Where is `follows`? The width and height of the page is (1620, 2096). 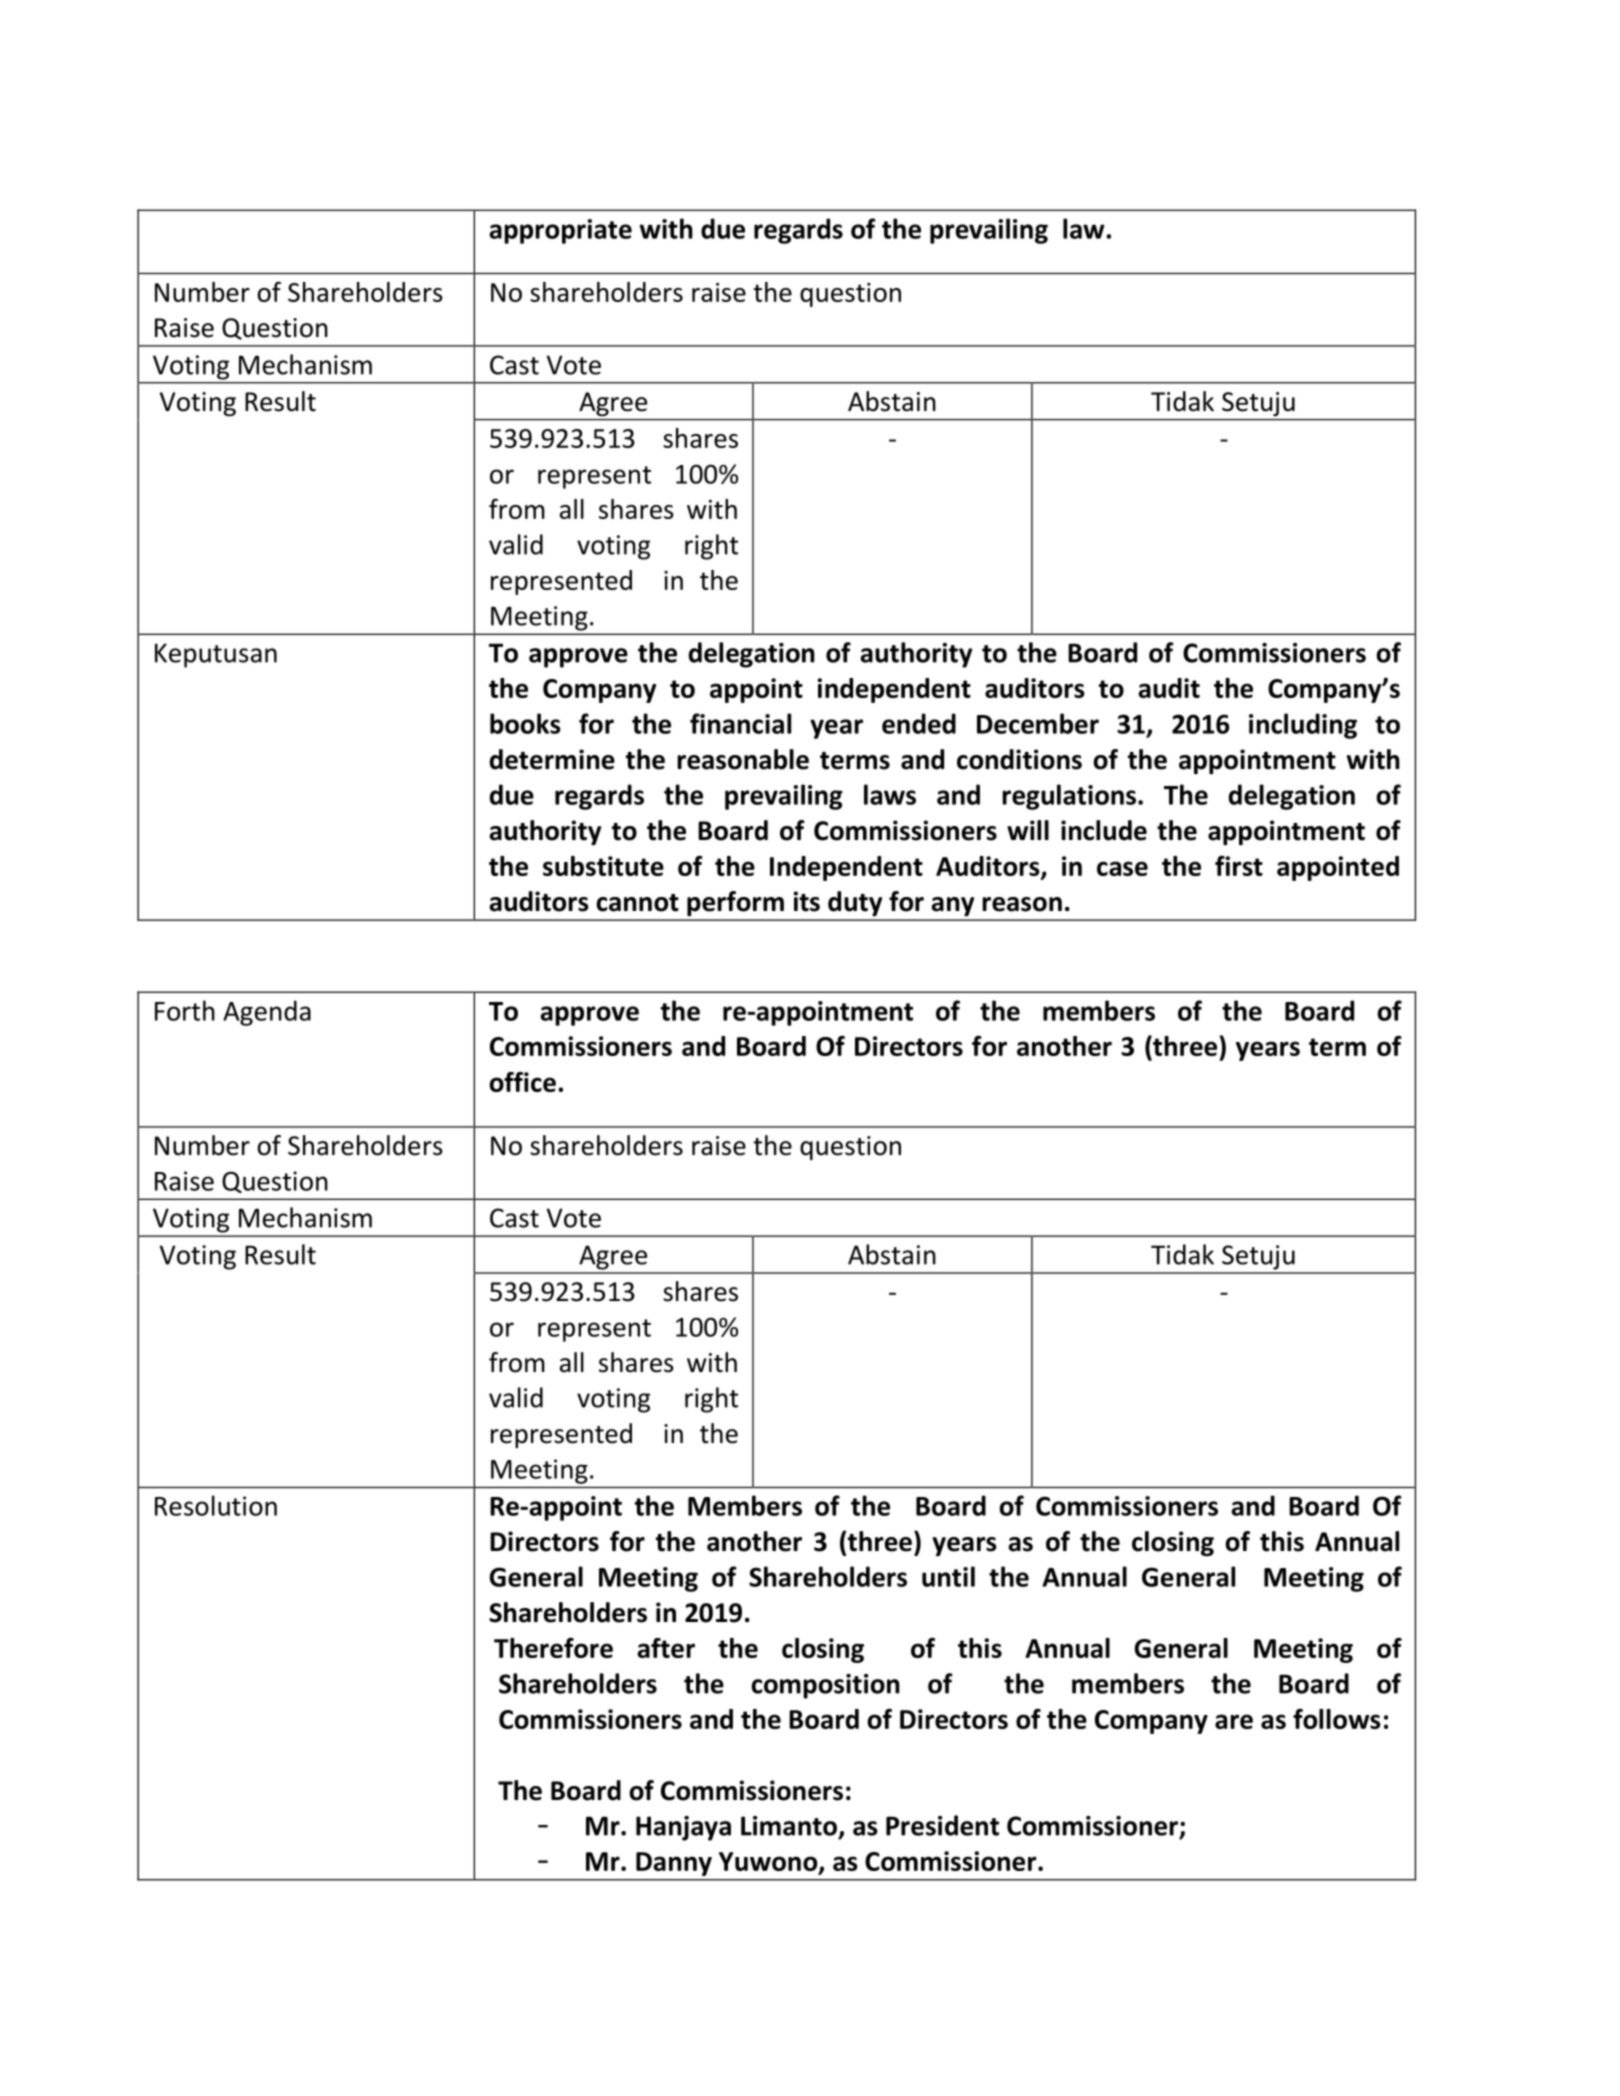
follows is located at coordinates (1337, 1719).
